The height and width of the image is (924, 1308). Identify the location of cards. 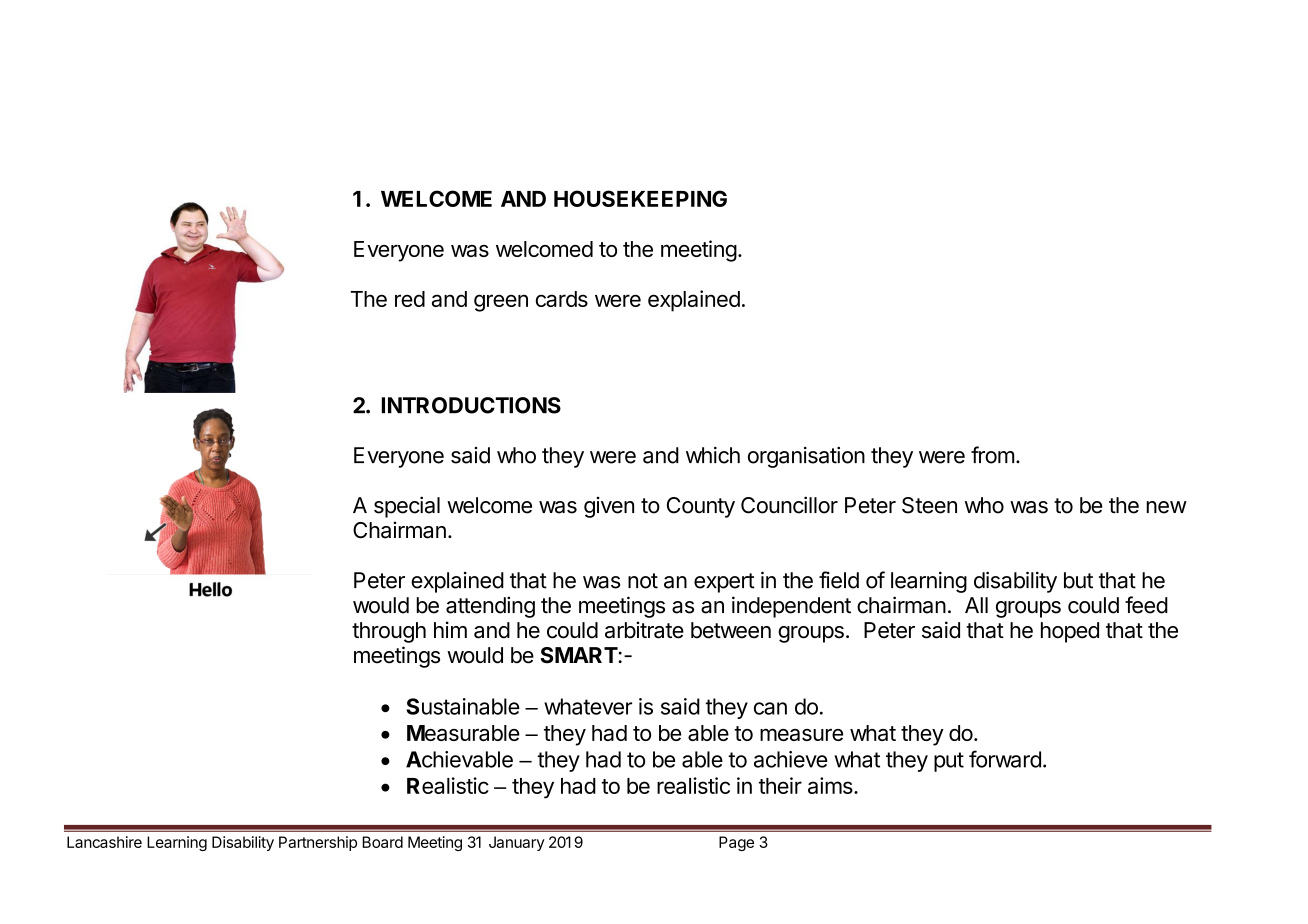
(562, 299).
